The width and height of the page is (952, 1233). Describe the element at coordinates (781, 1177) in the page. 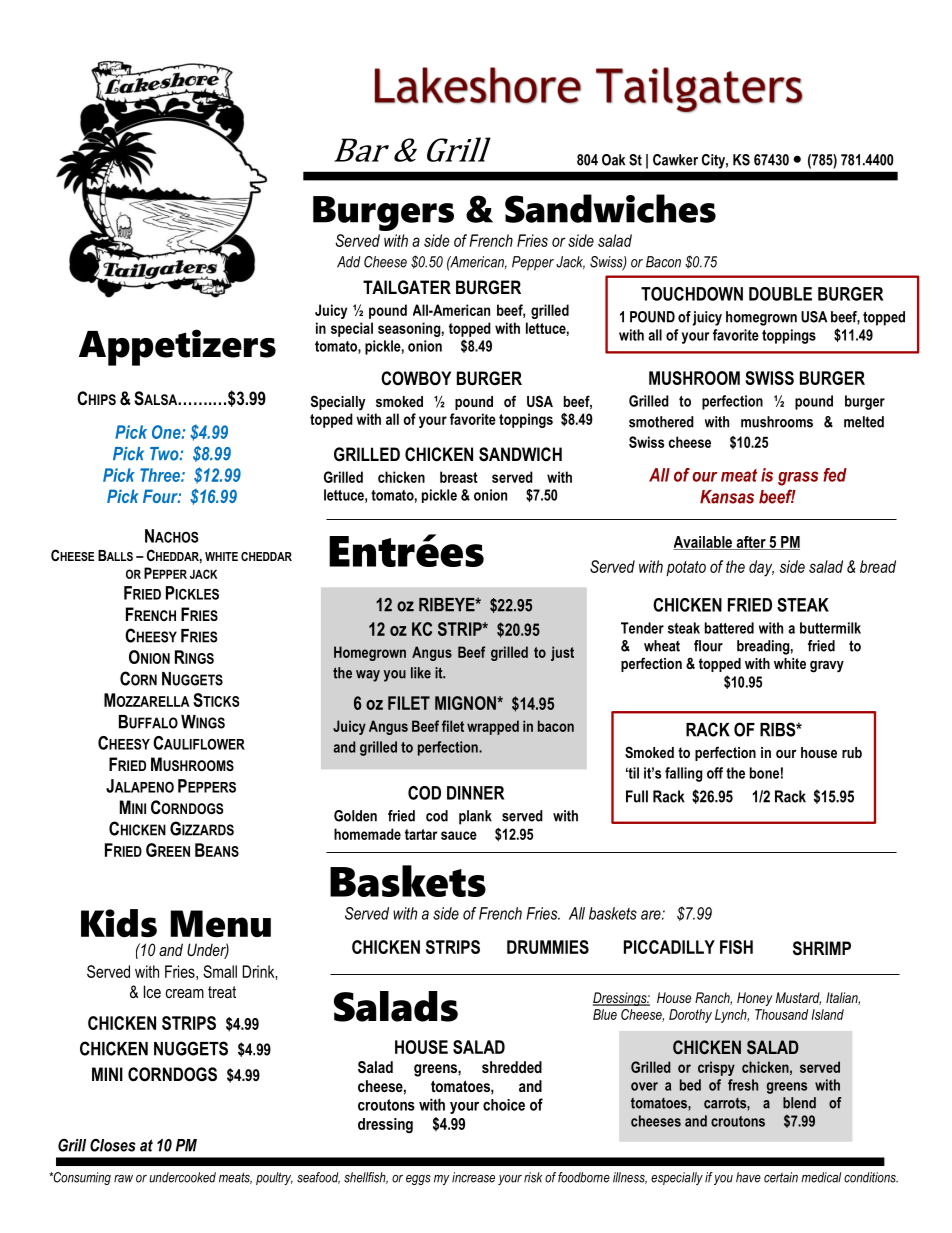

I see `certain` at that location.
